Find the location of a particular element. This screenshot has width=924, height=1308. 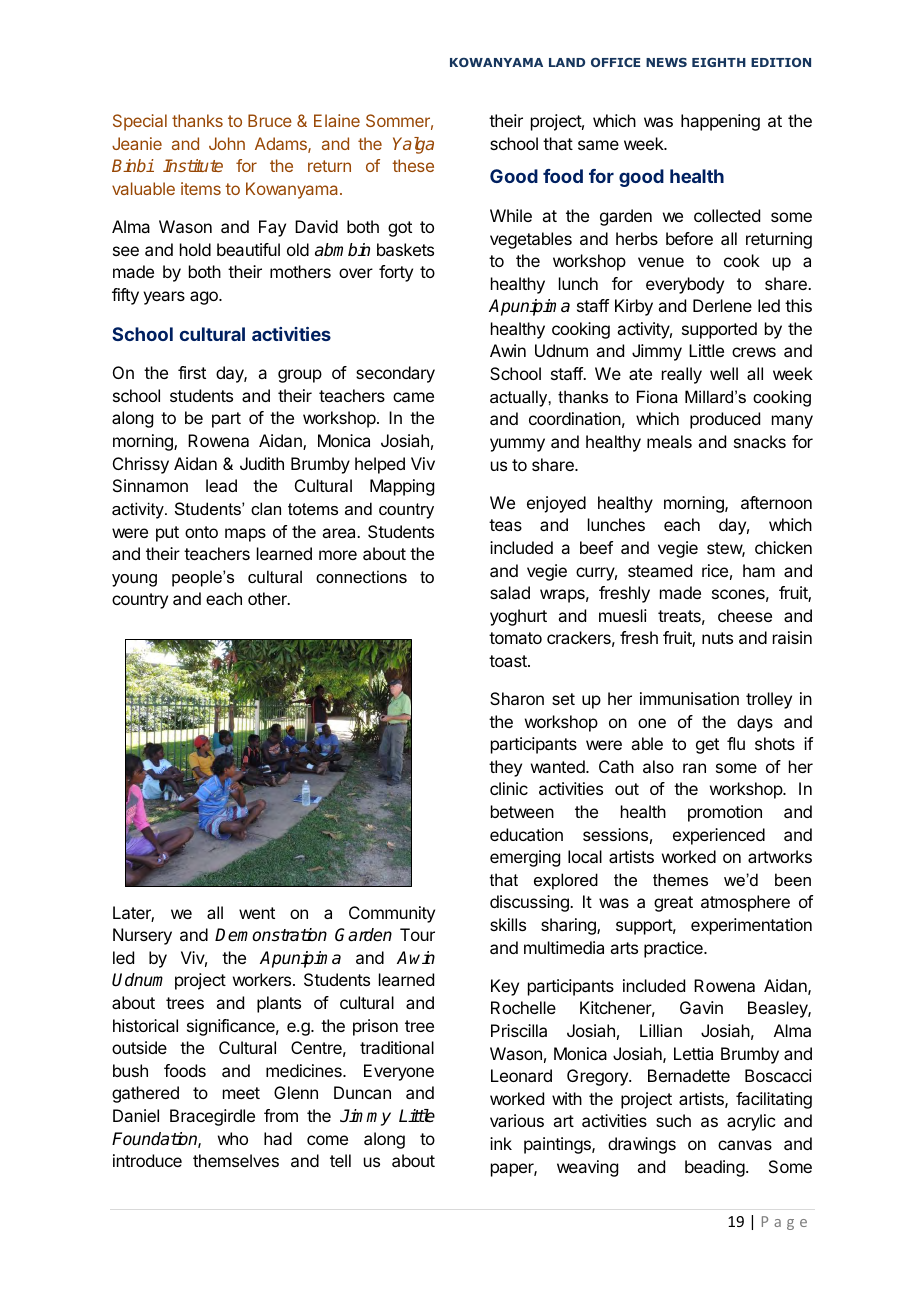

these is located at coordinates (413, 165).
